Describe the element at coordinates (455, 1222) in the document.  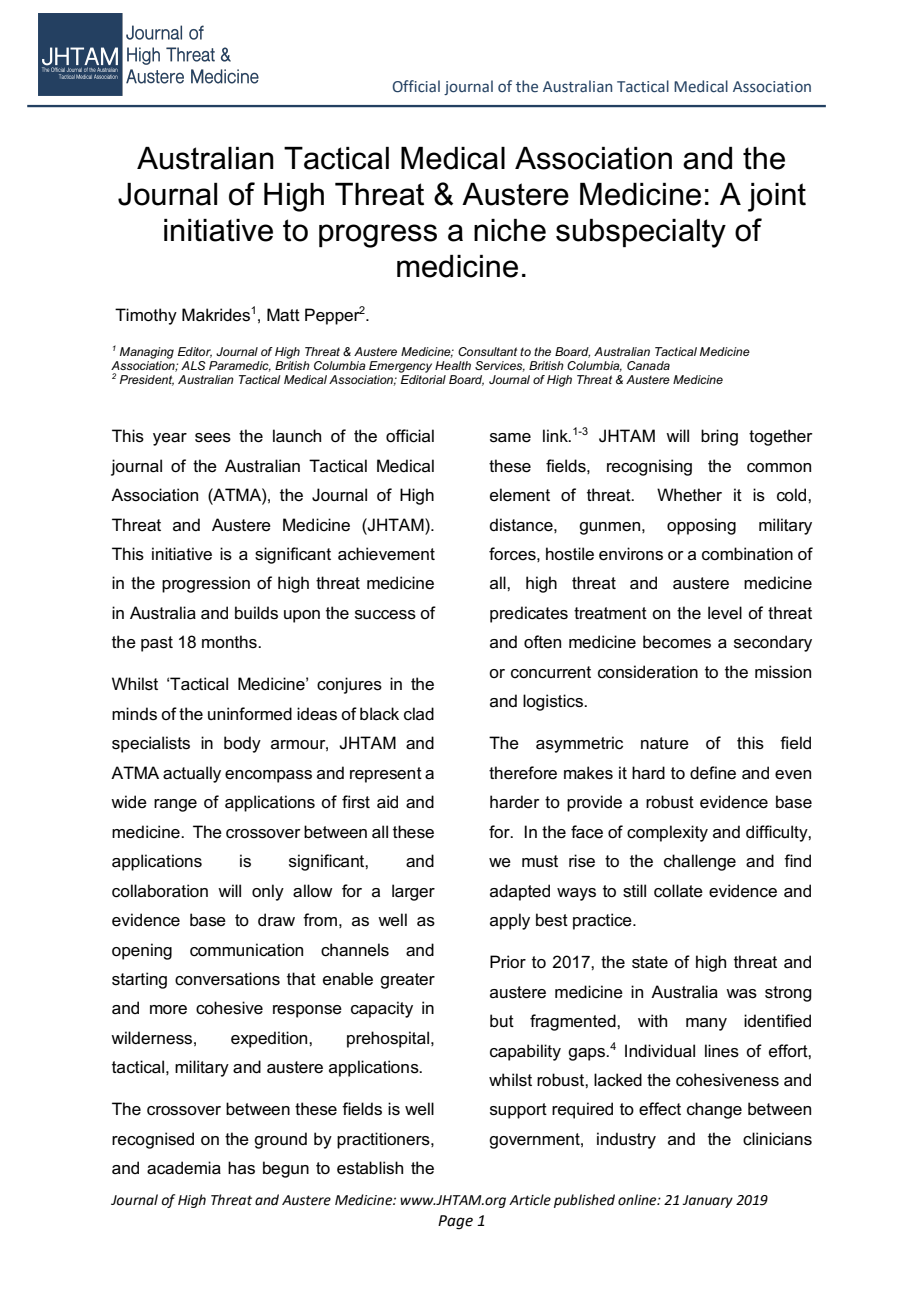
I see `Page` at that location.
